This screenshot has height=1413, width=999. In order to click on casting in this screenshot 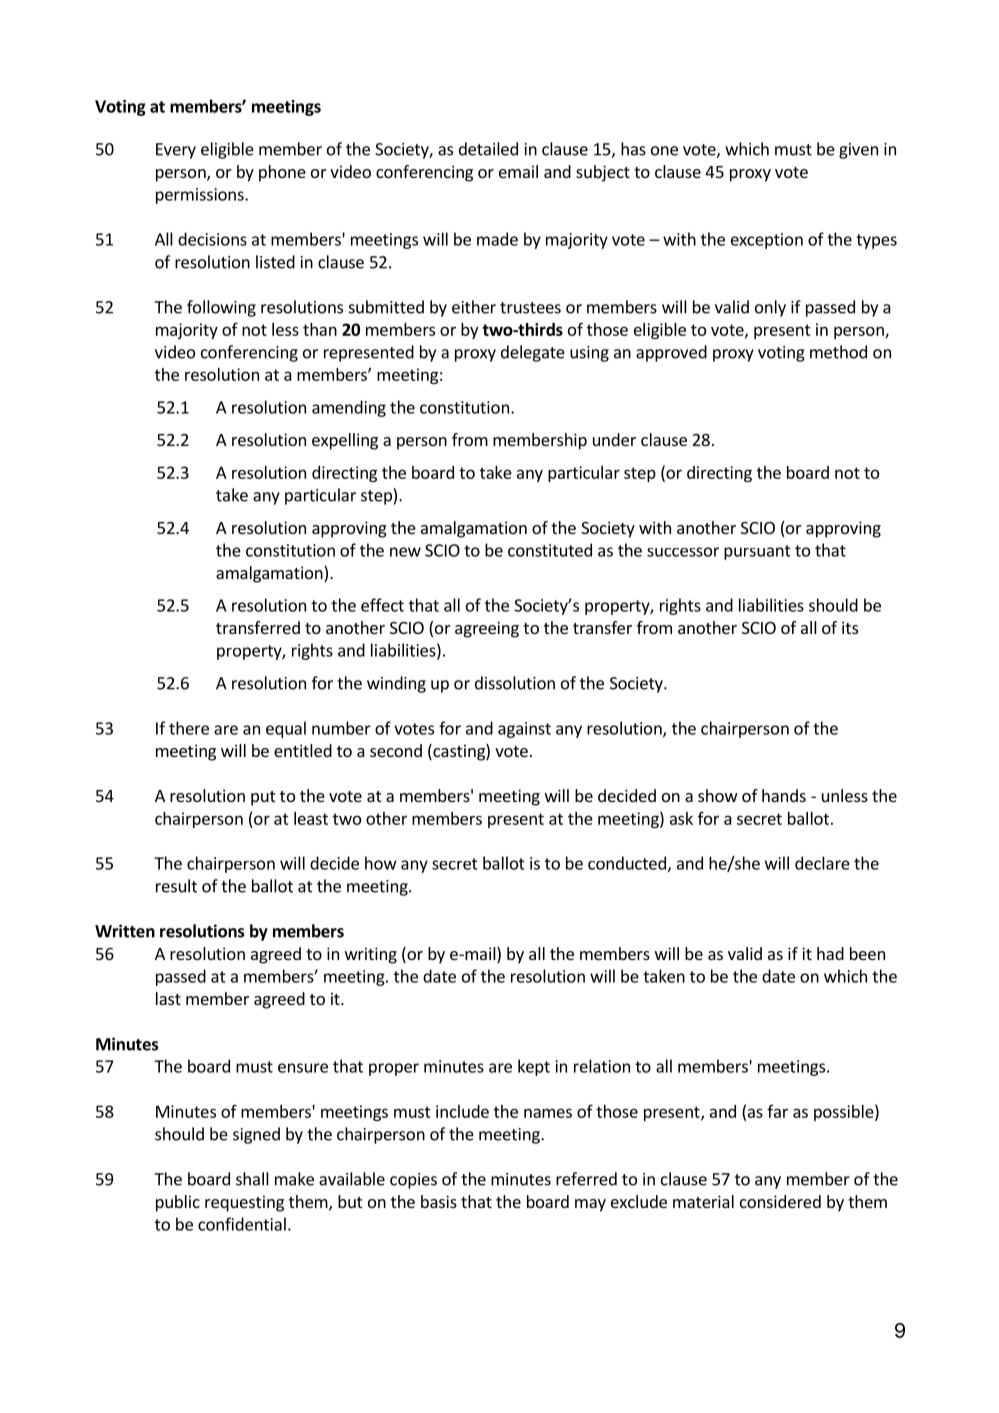, I will do `click(459, 752)`.
